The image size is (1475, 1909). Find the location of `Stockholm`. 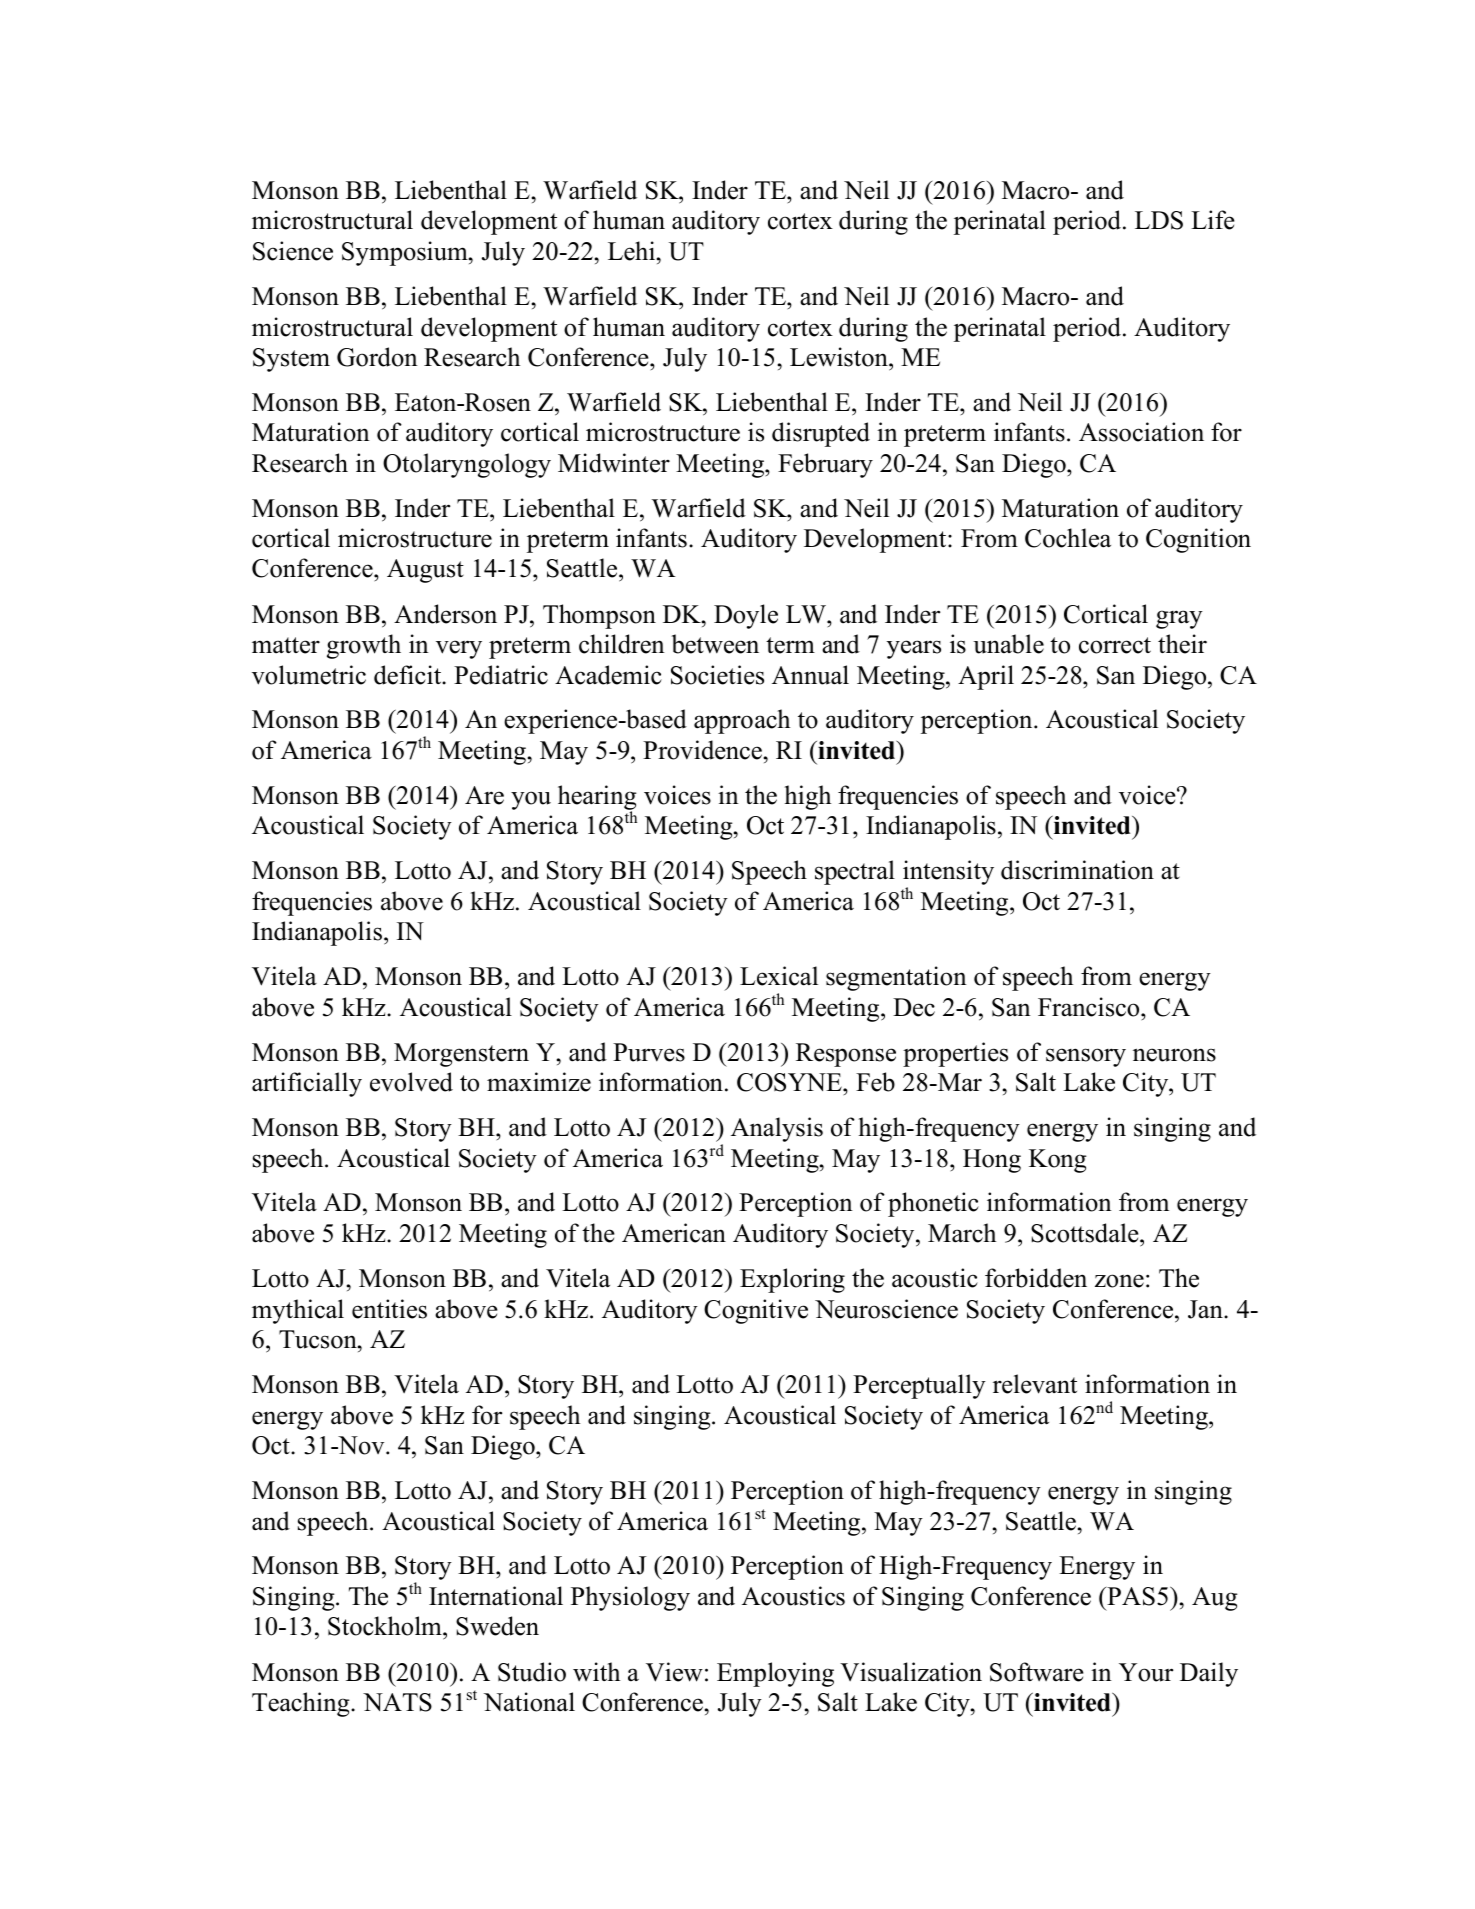

Stockholm is located at coordinates (386, 1627).
